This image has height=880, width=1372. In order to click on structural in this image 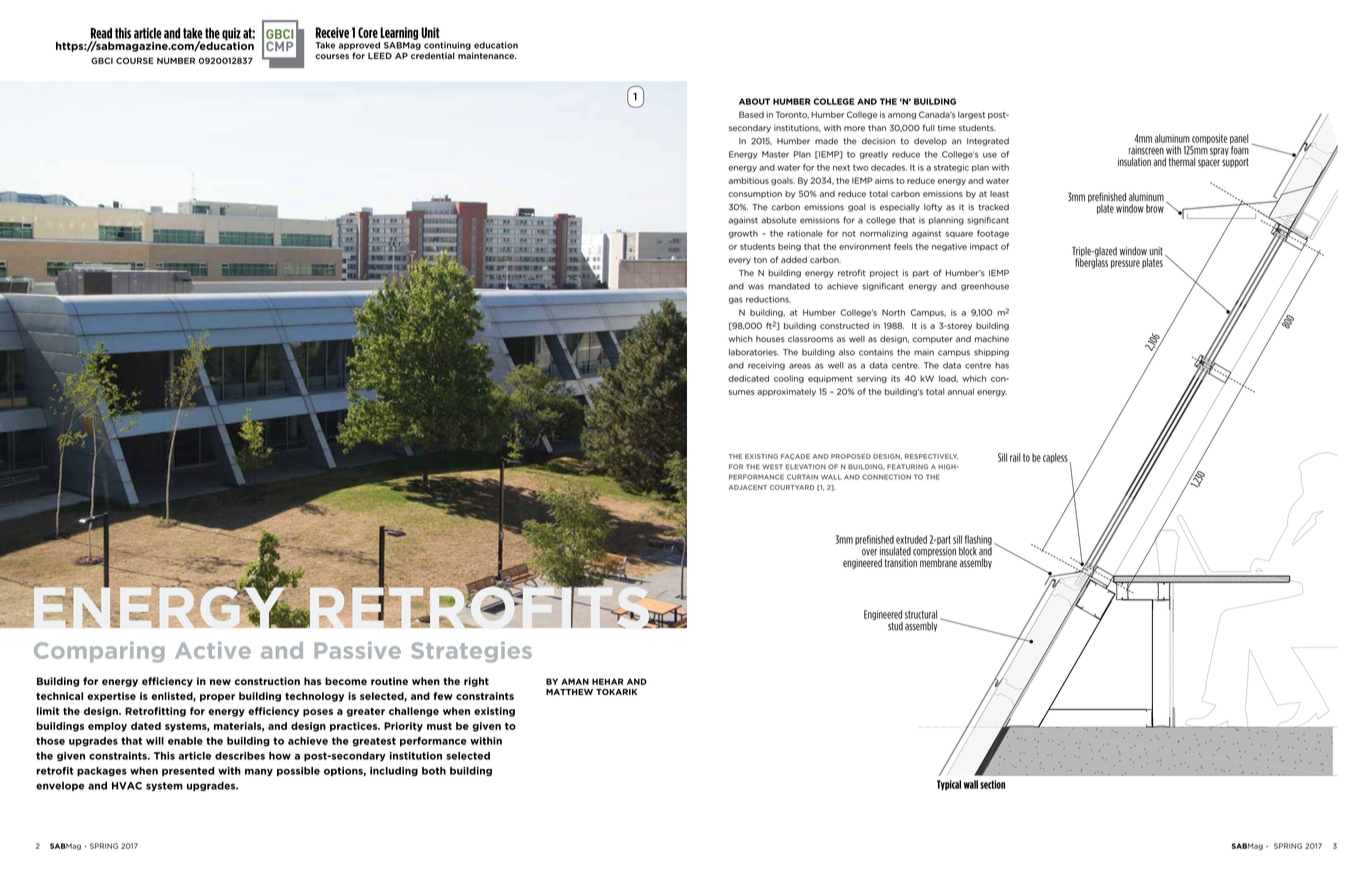, I will do `click(921, 614)`.
